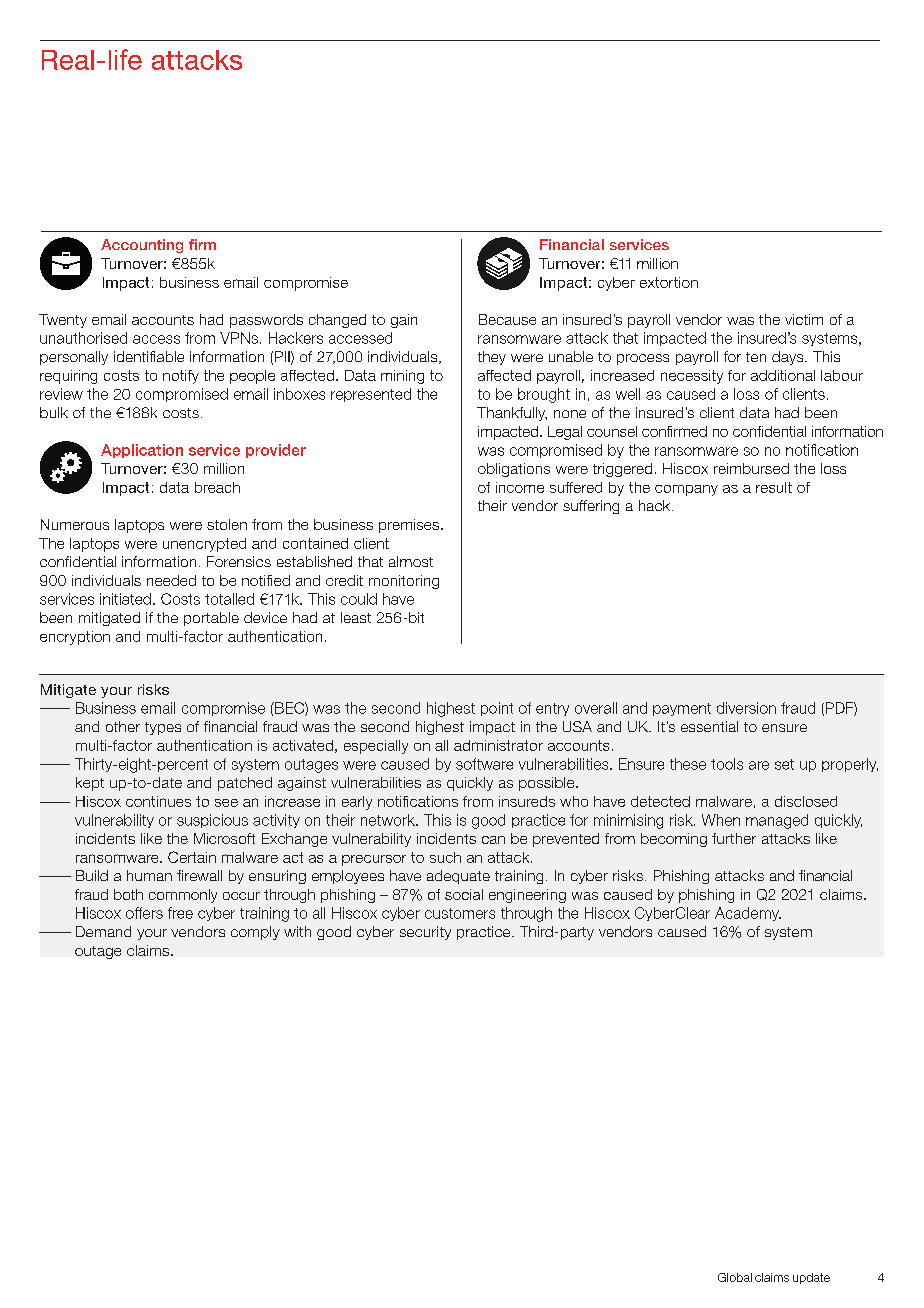 The width and height of the document is (924, 1308). Describe the element at coordinates (142, 246) in the document. I see `Accounting` at that location.
